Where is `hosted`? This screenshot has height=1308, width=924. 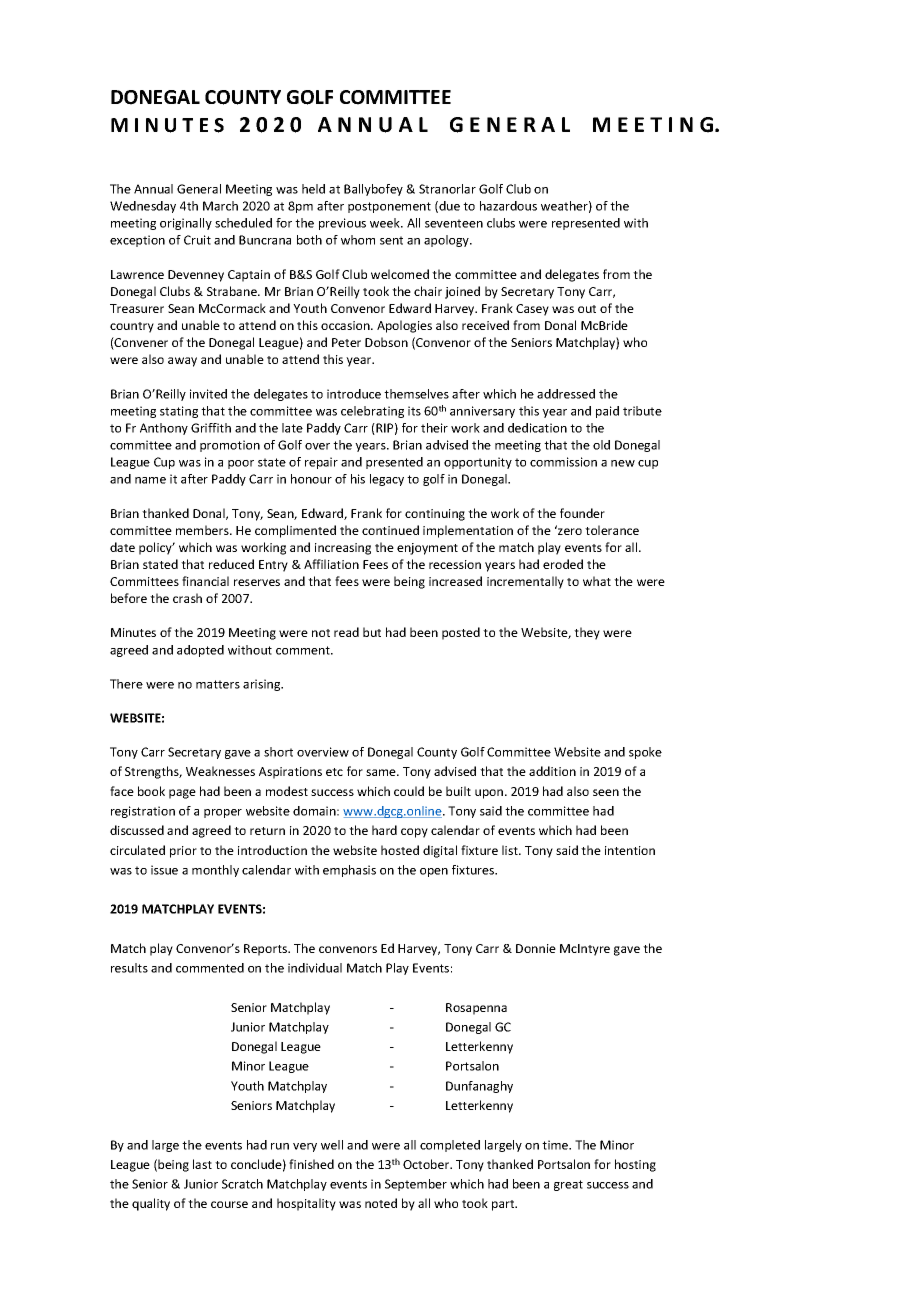 hosted is located at coordinates (400, 850).
